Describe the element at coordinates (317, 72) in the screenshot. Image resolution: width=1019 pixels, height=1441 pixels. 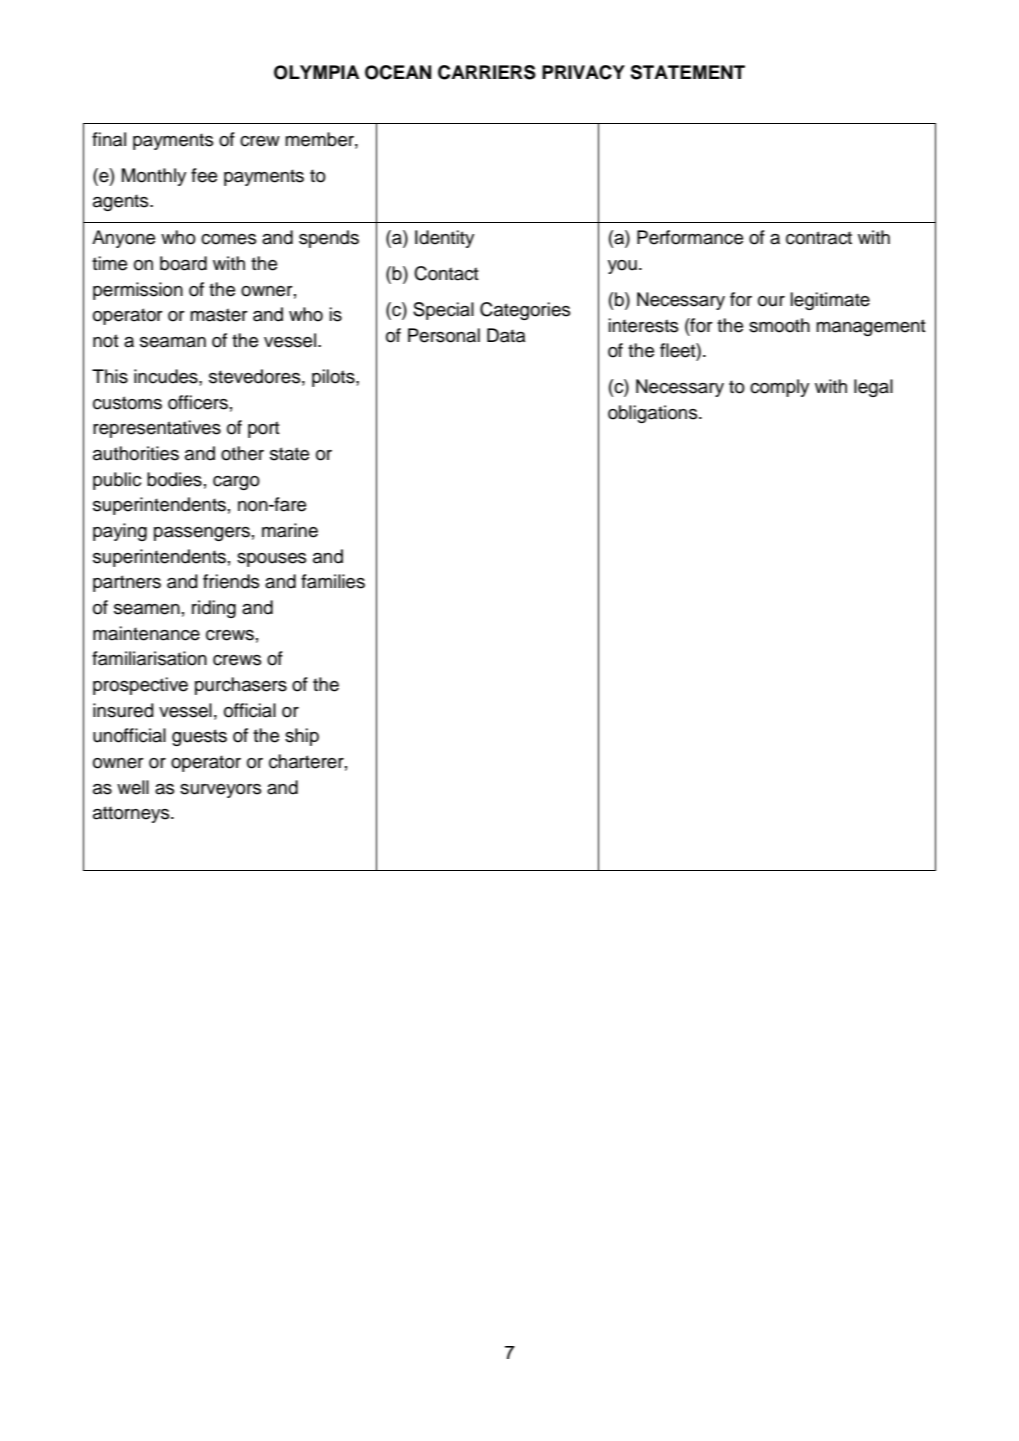
I see `OLYMPIA` at that location.
